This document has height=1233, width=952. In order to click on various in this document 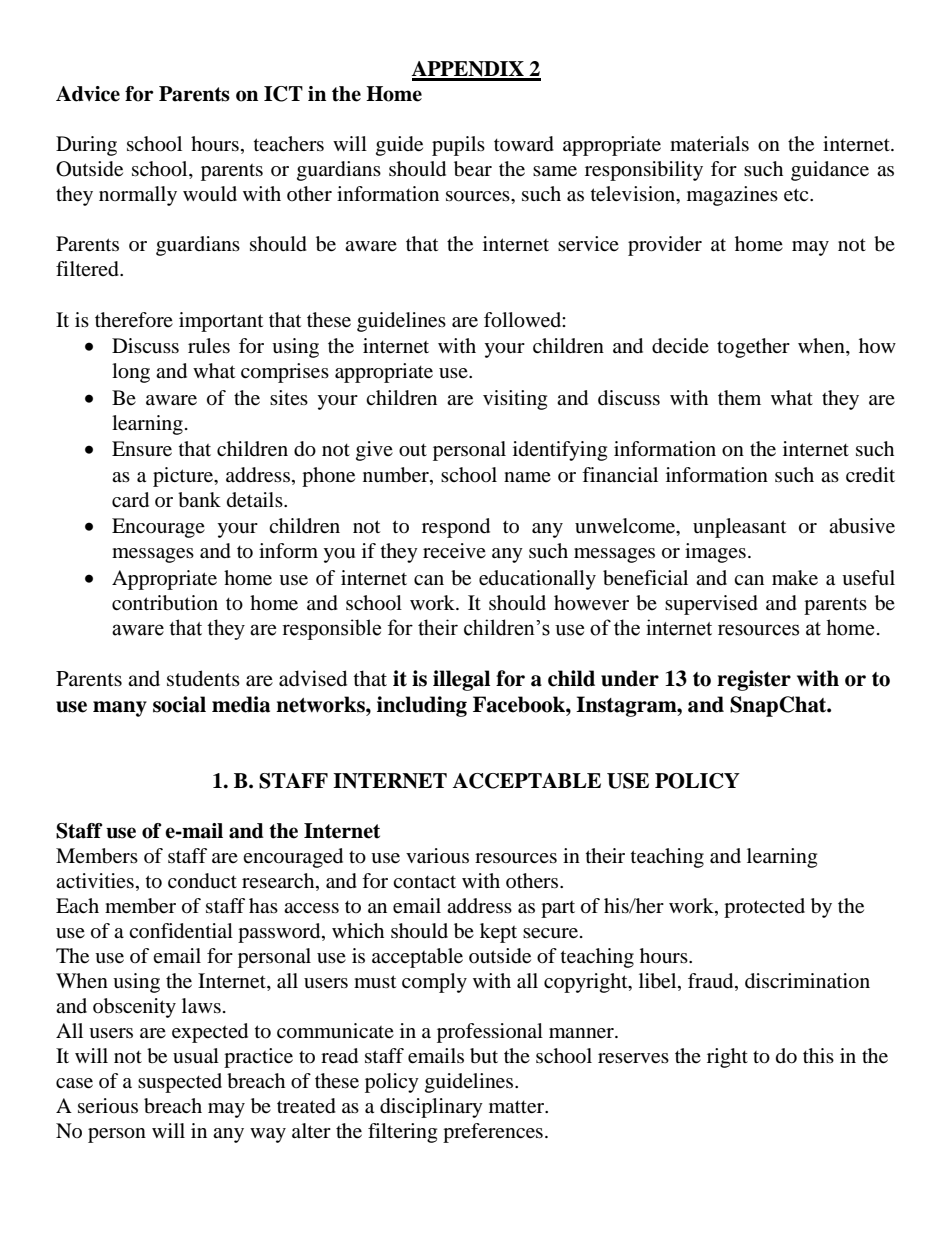, I will do `click(437, 856)`.
